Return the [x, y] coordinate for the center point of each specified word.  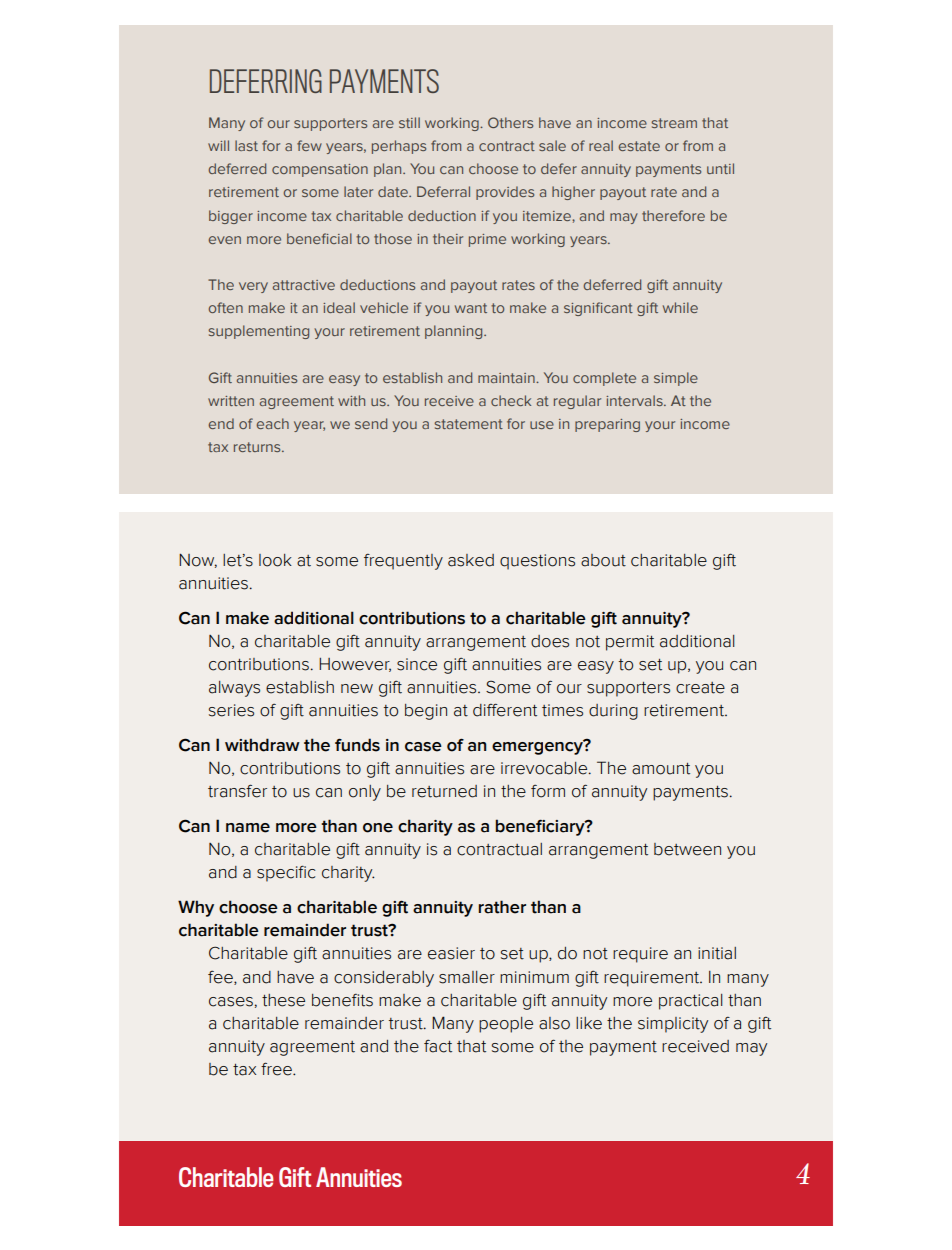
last [246, 145]
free [277, 1069]
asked [471, 560]
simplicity [673, 1025]
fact [438, 1046]
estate [639, 146]
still [409, 122]
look [275, 560]
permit [630, 643]
